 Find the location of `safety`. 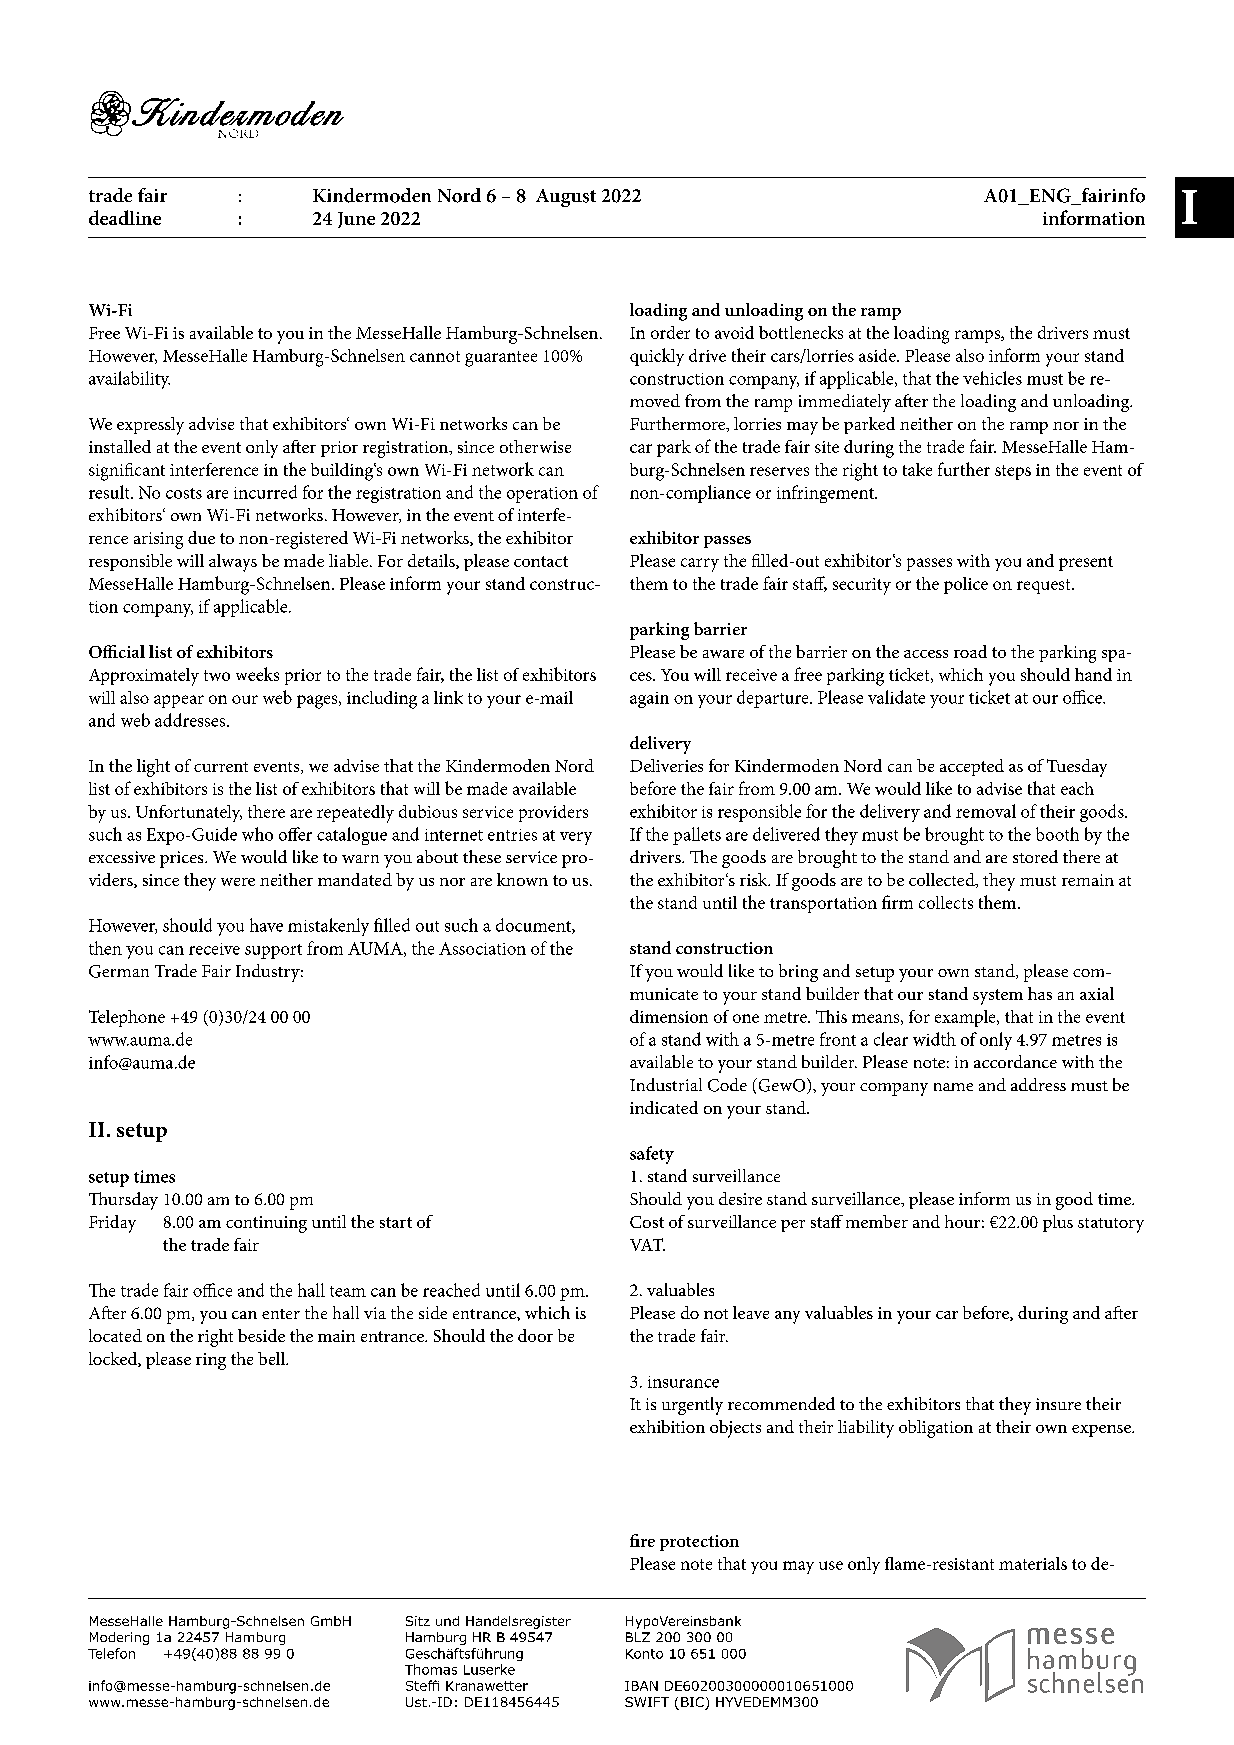

safety is located at coordinates (652, 1155).
